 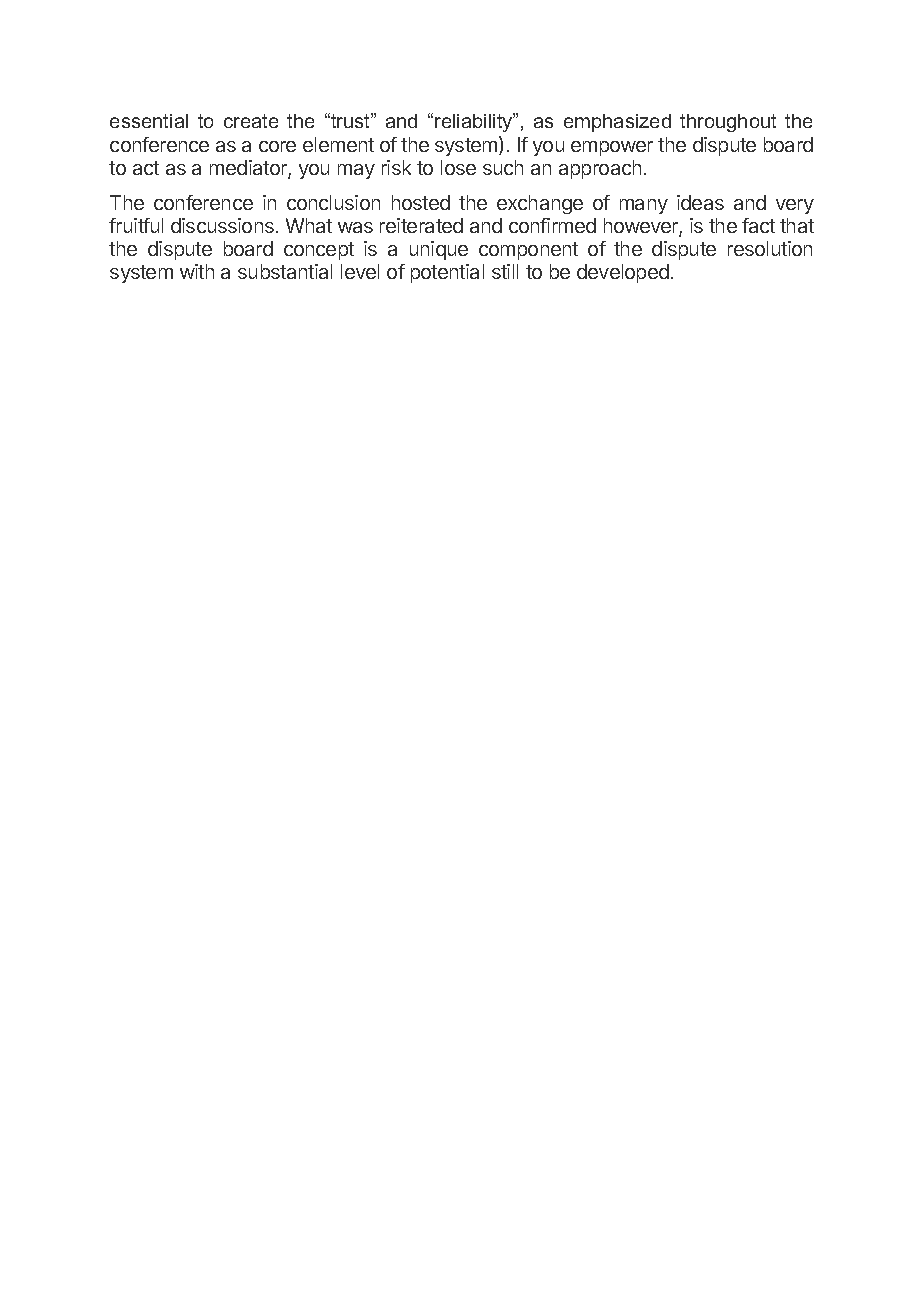 What do you see at coordinates (458, 167) in the screenshot?
I see `lose` at bounding box center [458, 167].
